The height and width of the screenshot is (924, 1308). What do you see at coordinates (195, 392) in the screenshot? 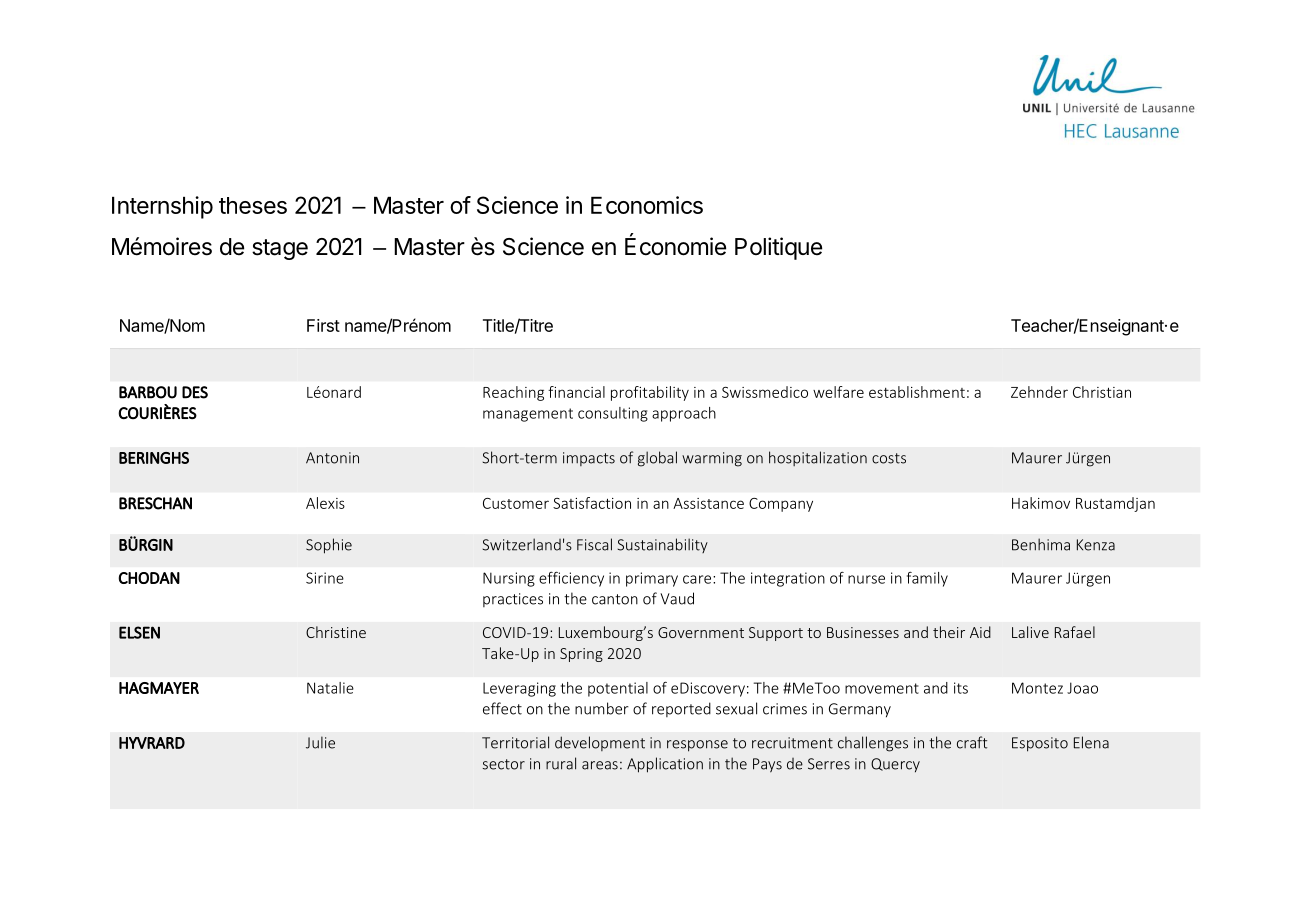
I see `DES` at bounding box center [195, 392].
